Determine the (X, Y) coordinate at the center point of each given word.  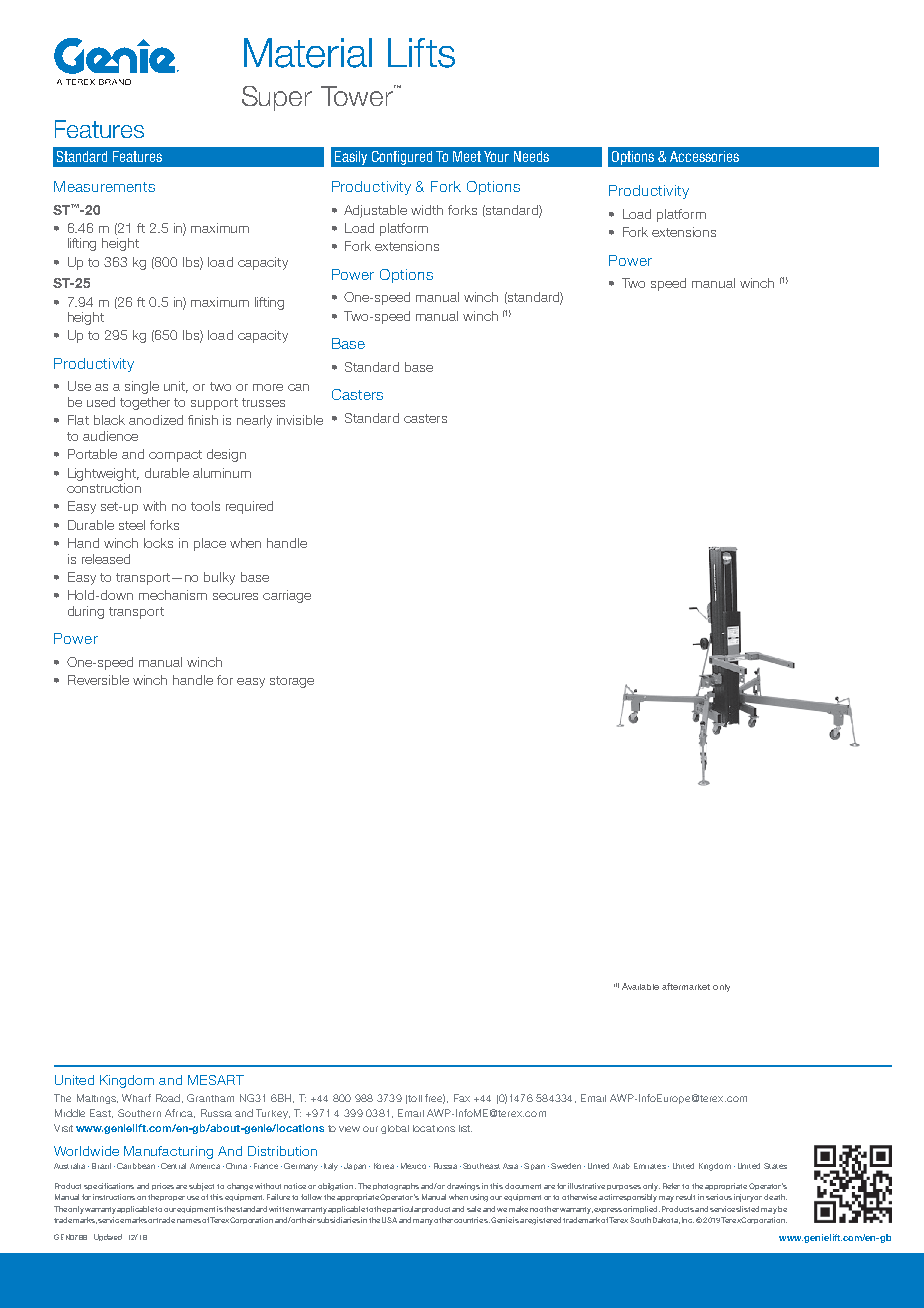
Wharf (136, 1098)
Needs (531, 156)
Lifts (421, 53)
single (142, 387)
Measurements (104, 186)
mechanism (173, 595)
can (298, 387)
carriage (287, 596)
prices (163, 1186)
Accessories (704, 156)
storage (292, 682)
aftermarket (686, 986)
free (435, 1099)
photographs (396, 1187)
